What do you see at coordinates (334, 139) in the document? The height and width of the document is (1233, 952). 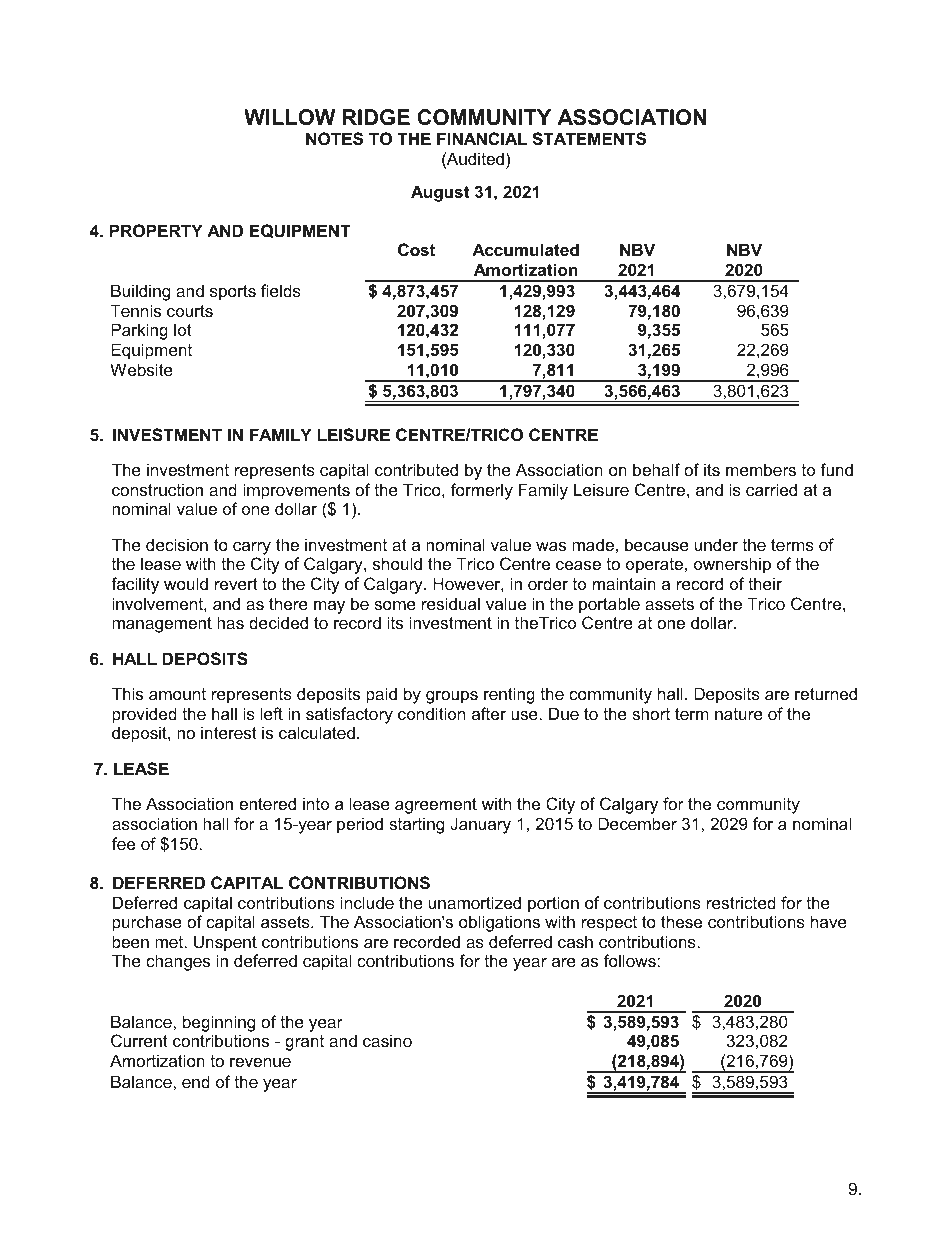 I see `NOTES` at bounding box center [334, 139].
